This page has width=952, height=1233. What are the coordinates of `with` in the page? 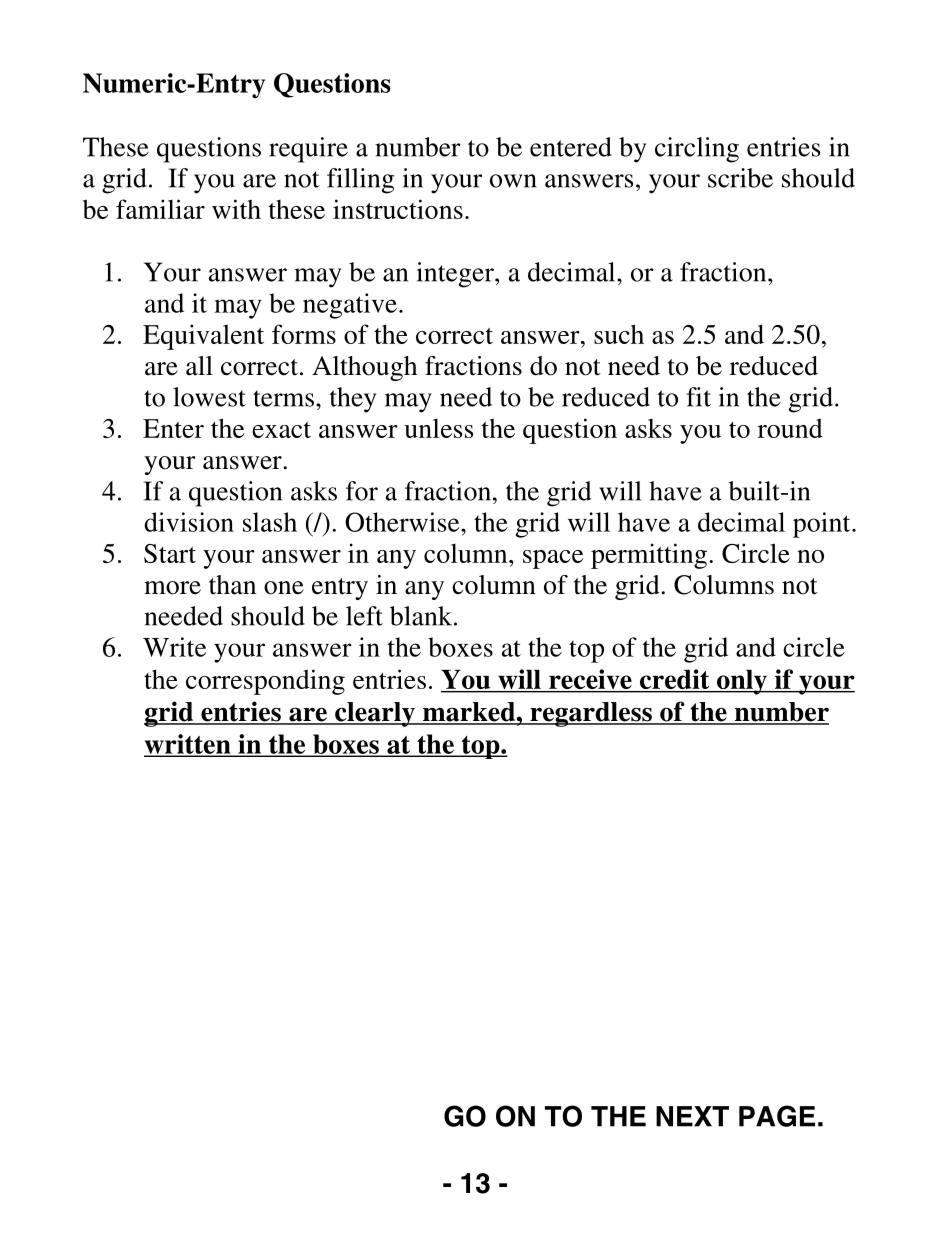 It's located at (236, 209).
